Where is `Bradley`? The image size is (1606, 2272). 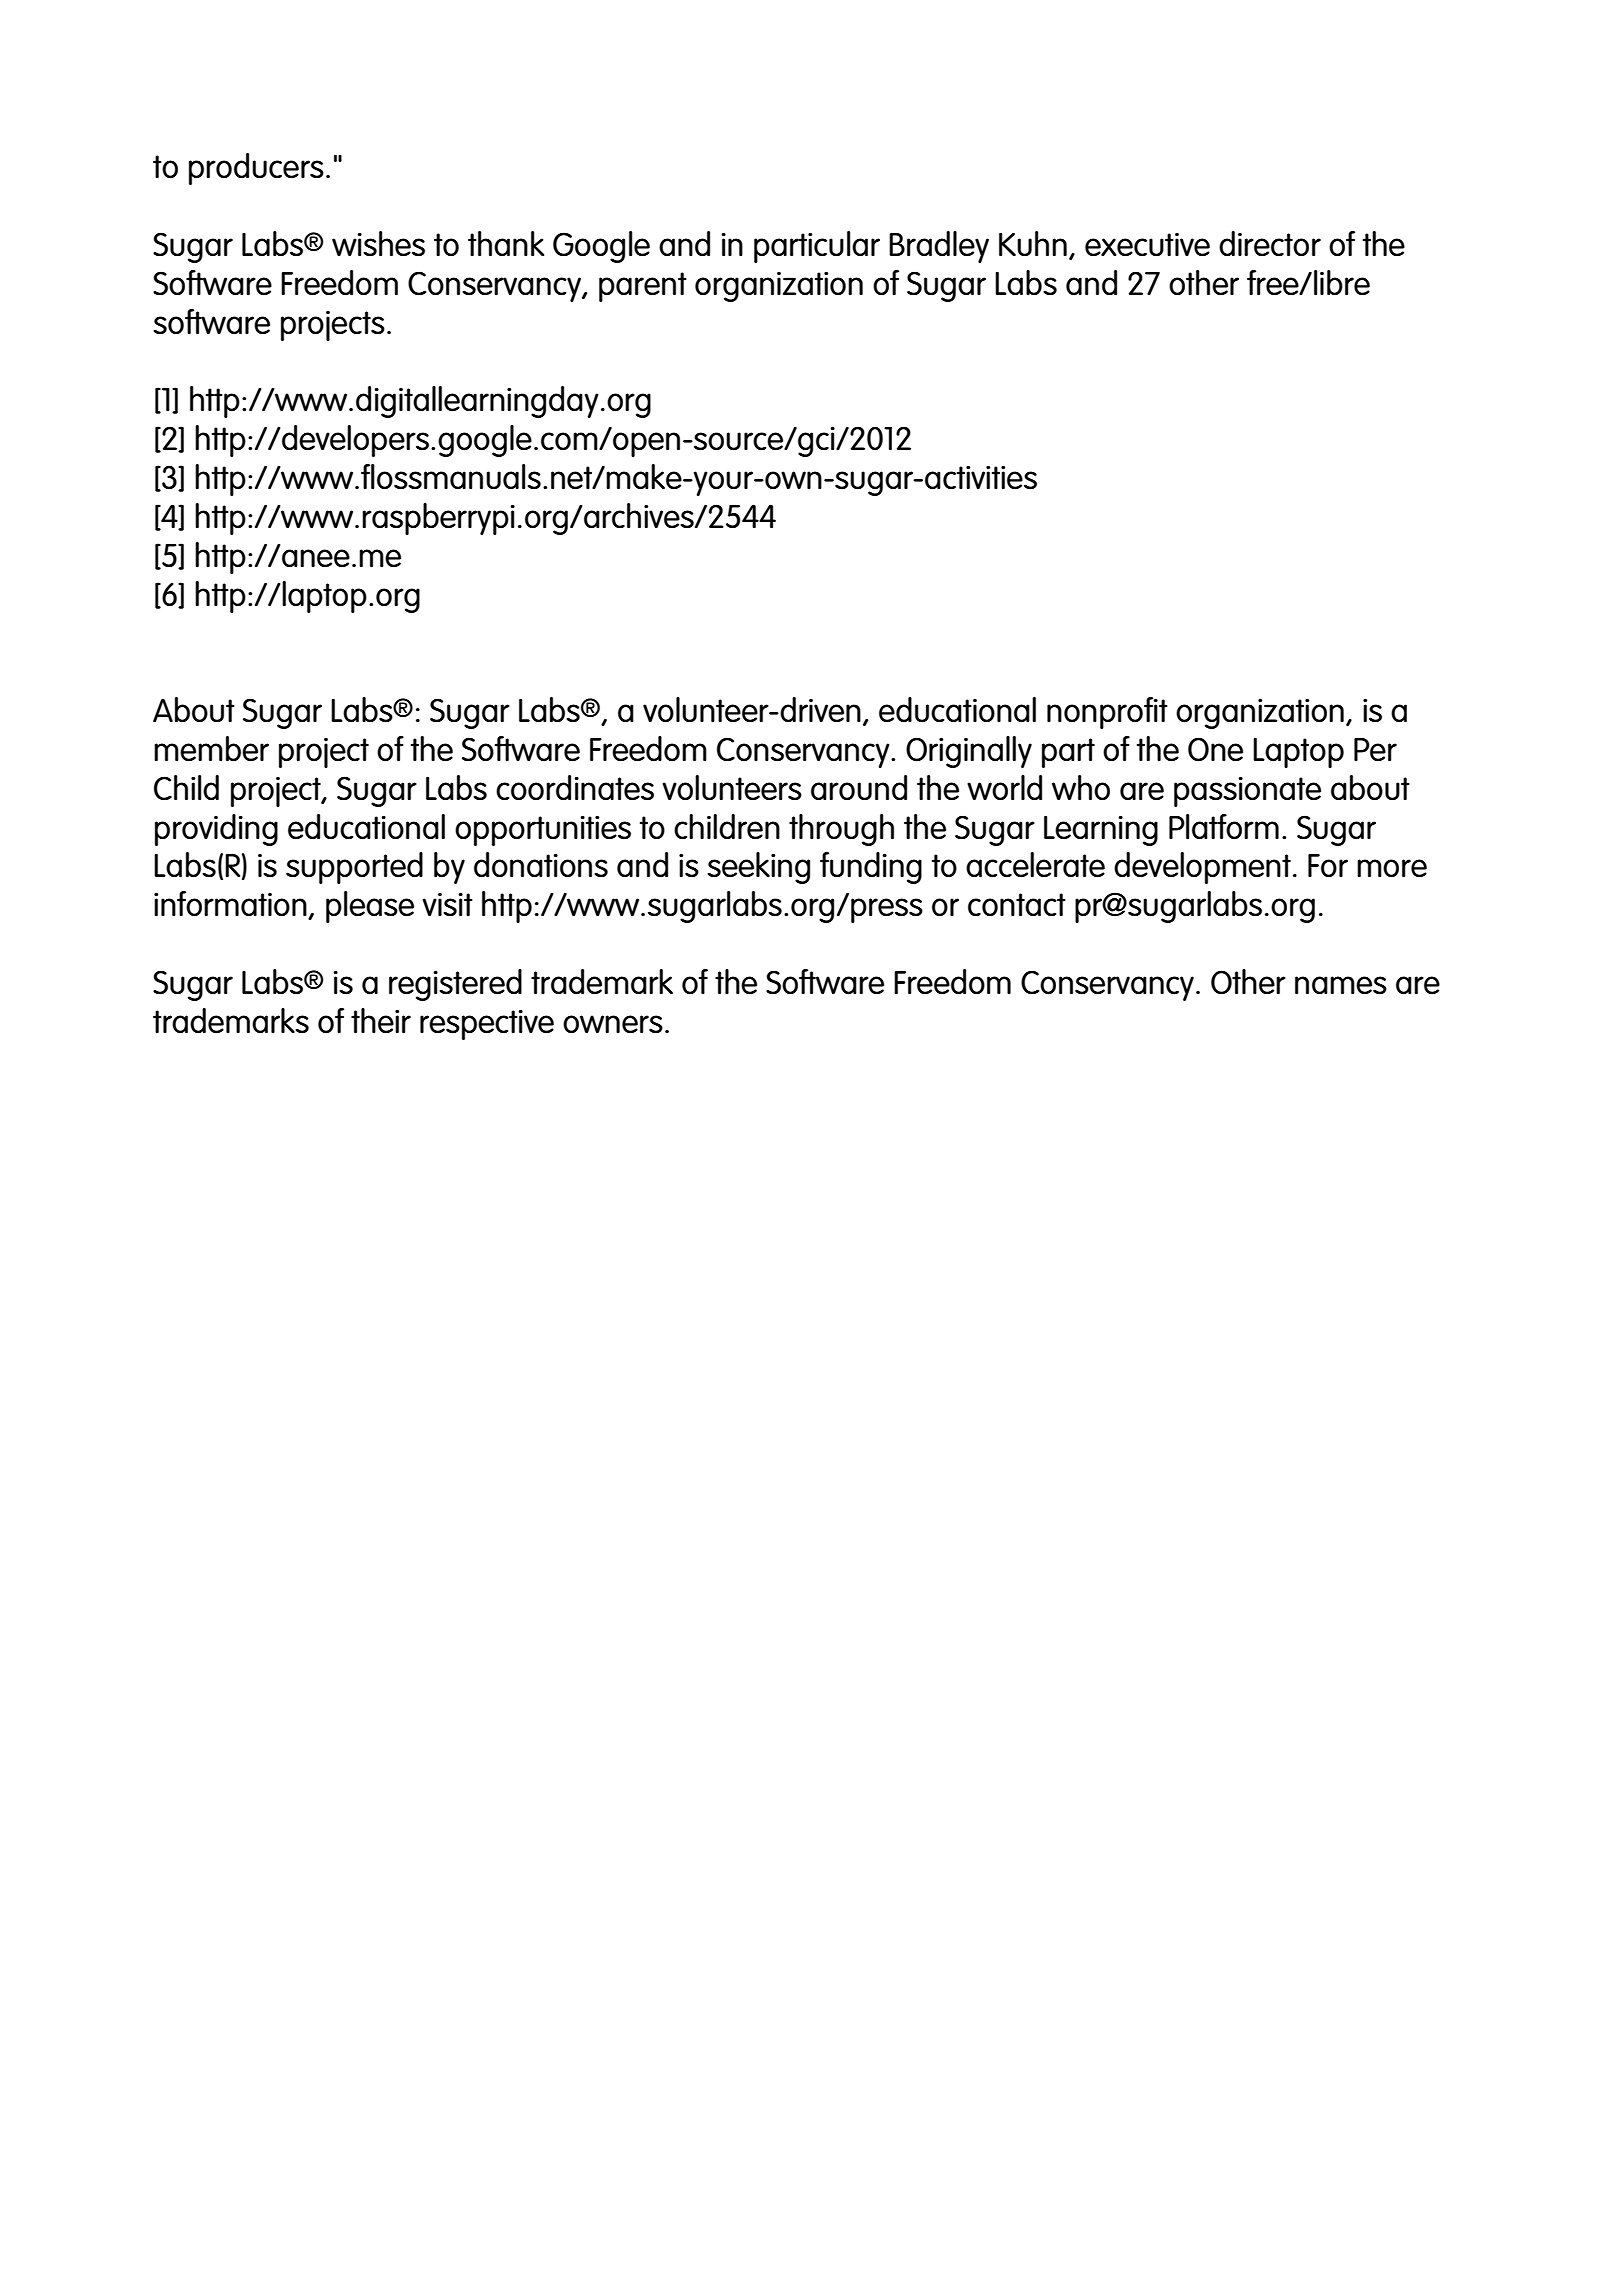 Bradley is located at coordinates (939, 247).
